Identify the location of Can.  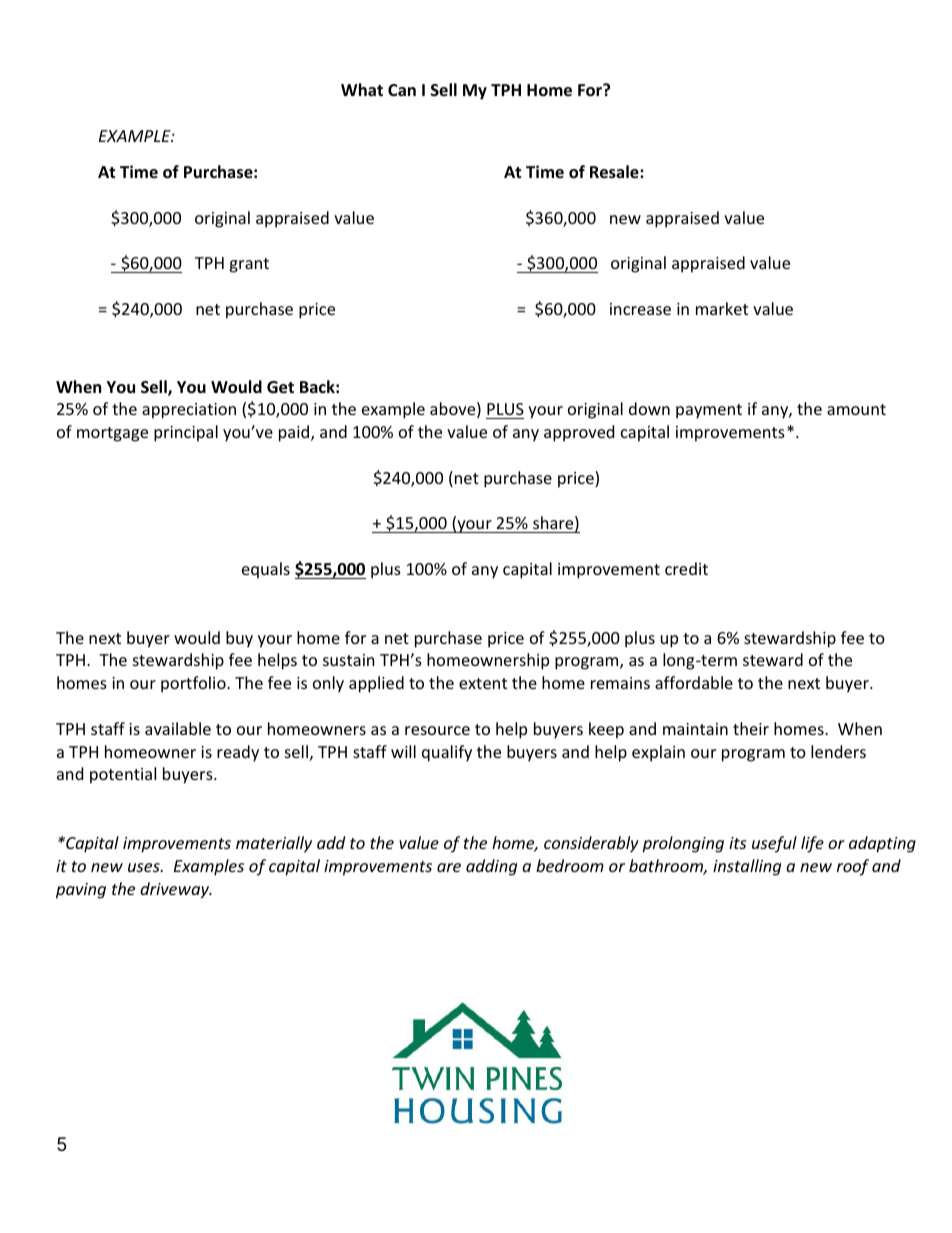
(402, 90).
